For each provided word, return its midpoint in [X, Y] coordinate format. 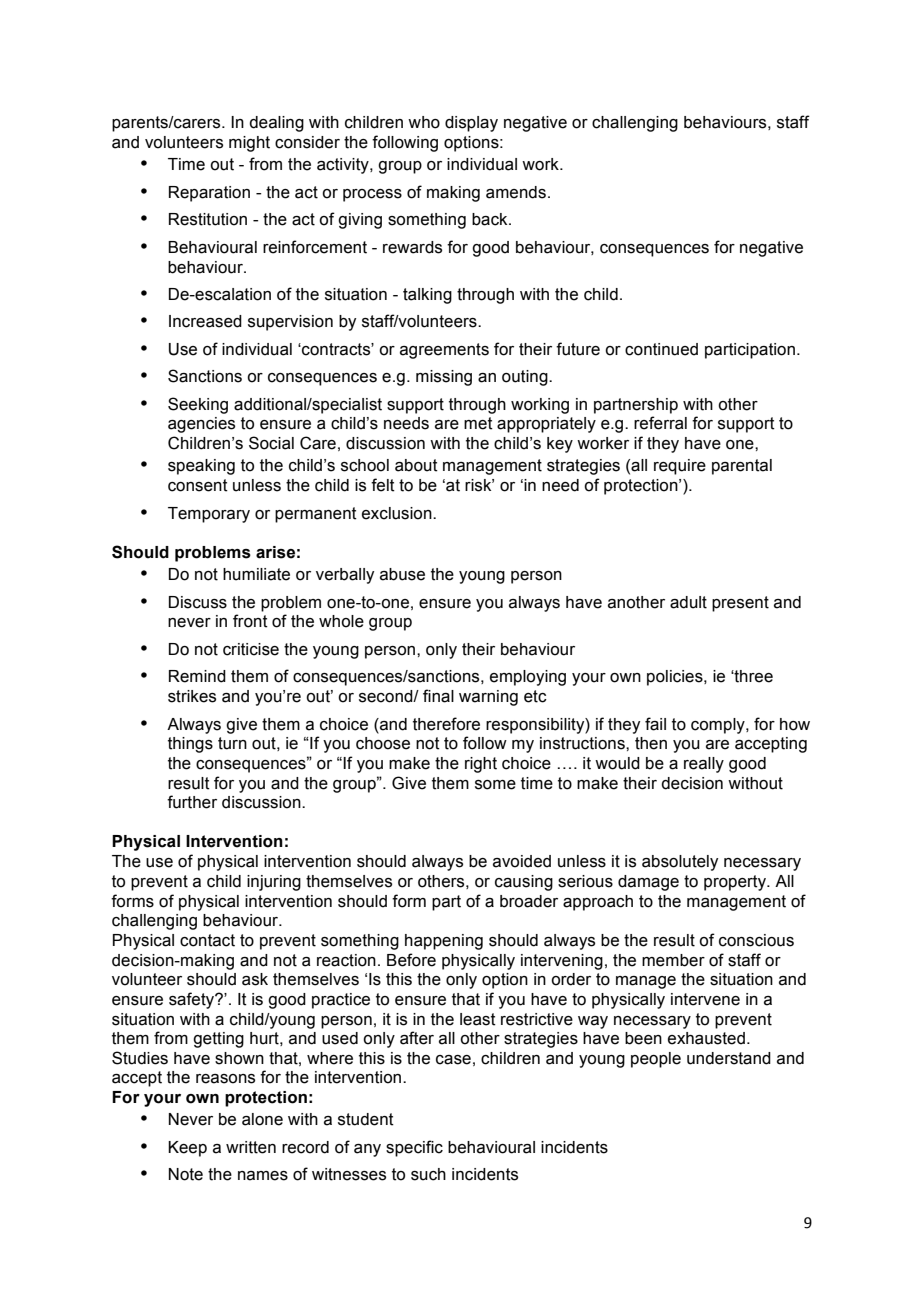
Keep [187, 1149]
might [249, 144]
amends [516, 192]
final [438, 696]
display [471, 124]
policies [676, 678]
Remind [197, 676]
